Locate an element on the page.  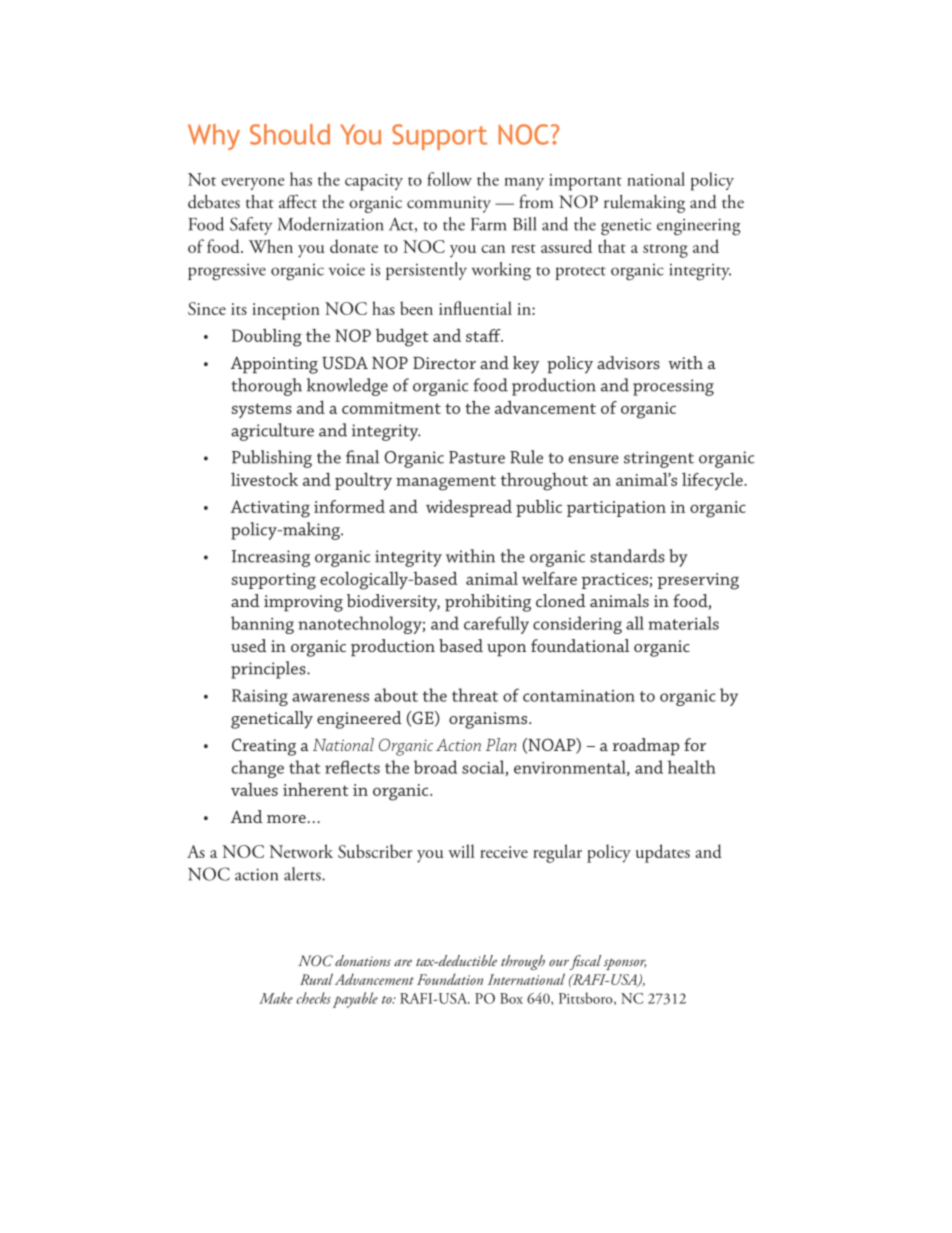
everyone is located at coordinates (252, 184).
